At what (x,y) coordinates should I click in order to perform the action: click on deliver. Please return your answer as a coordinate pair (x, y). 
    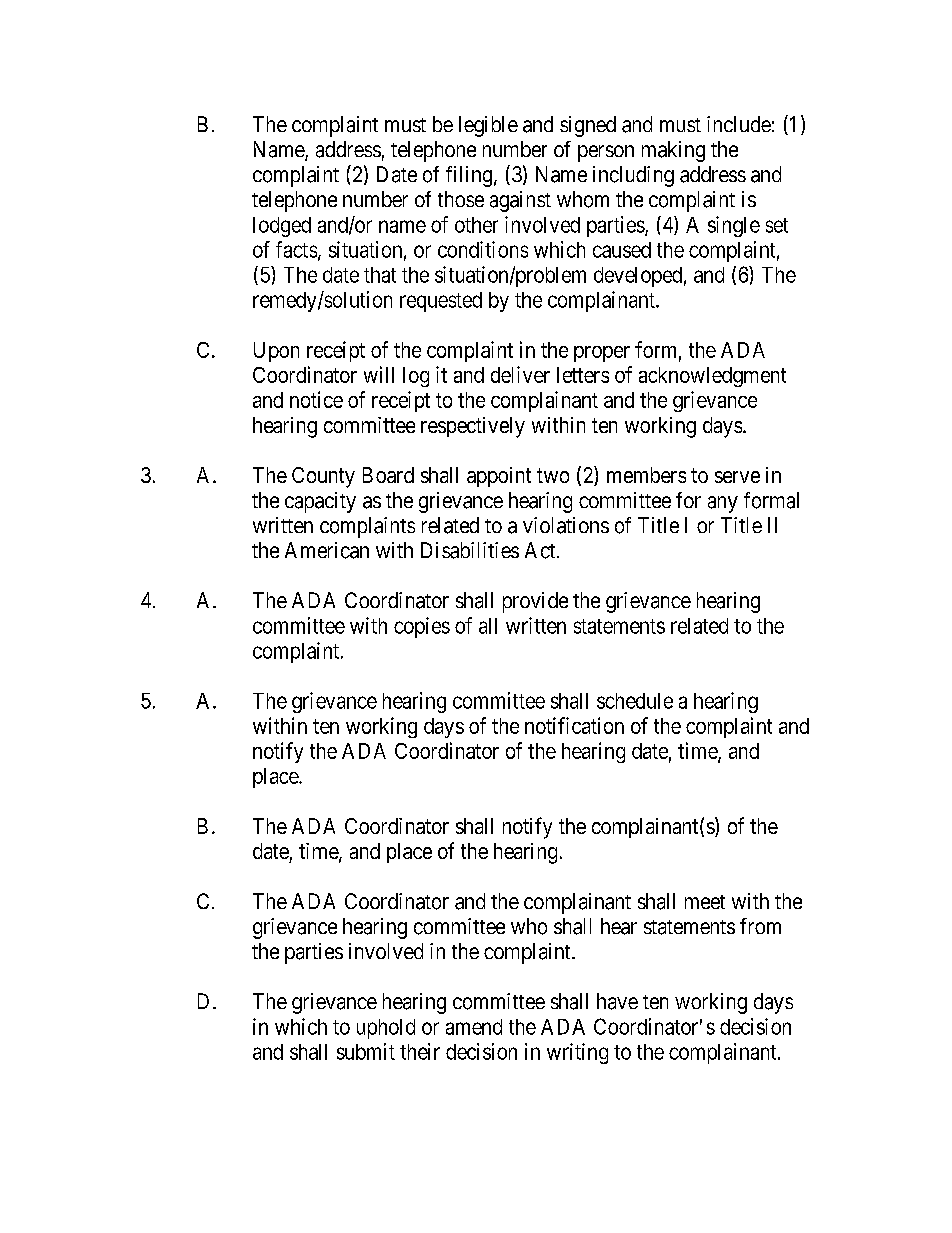
    Looking at the image, I should click on (520, 374).
